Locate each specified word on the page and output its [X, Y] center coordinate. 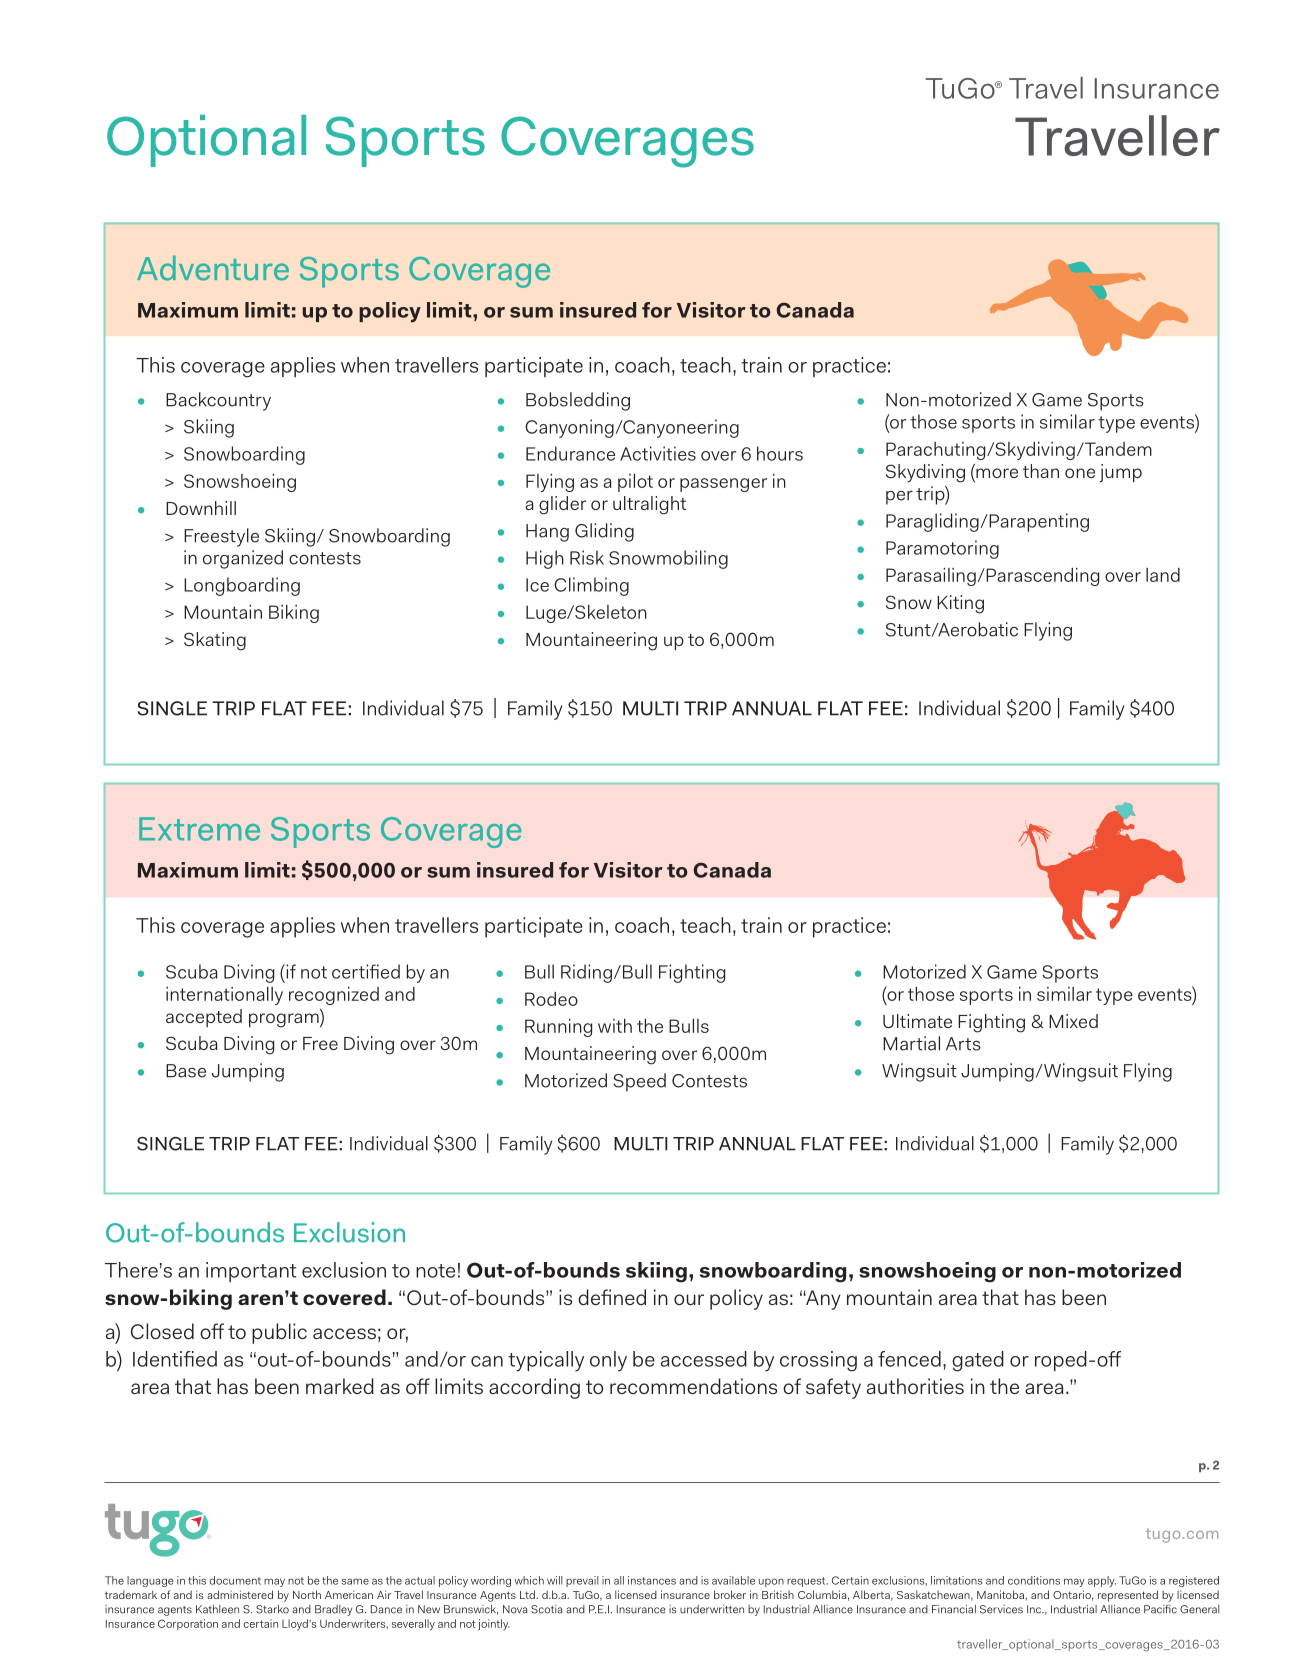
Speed [640, 1082]
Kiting [960, 604]
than [1041, 471]
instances [652, 1580]
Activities [658, 453]
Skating [215, 641]
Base [186, 1071]
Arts [963, 1044]
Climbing [591, 586]
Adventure [213, 268]
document [235, 1580]
